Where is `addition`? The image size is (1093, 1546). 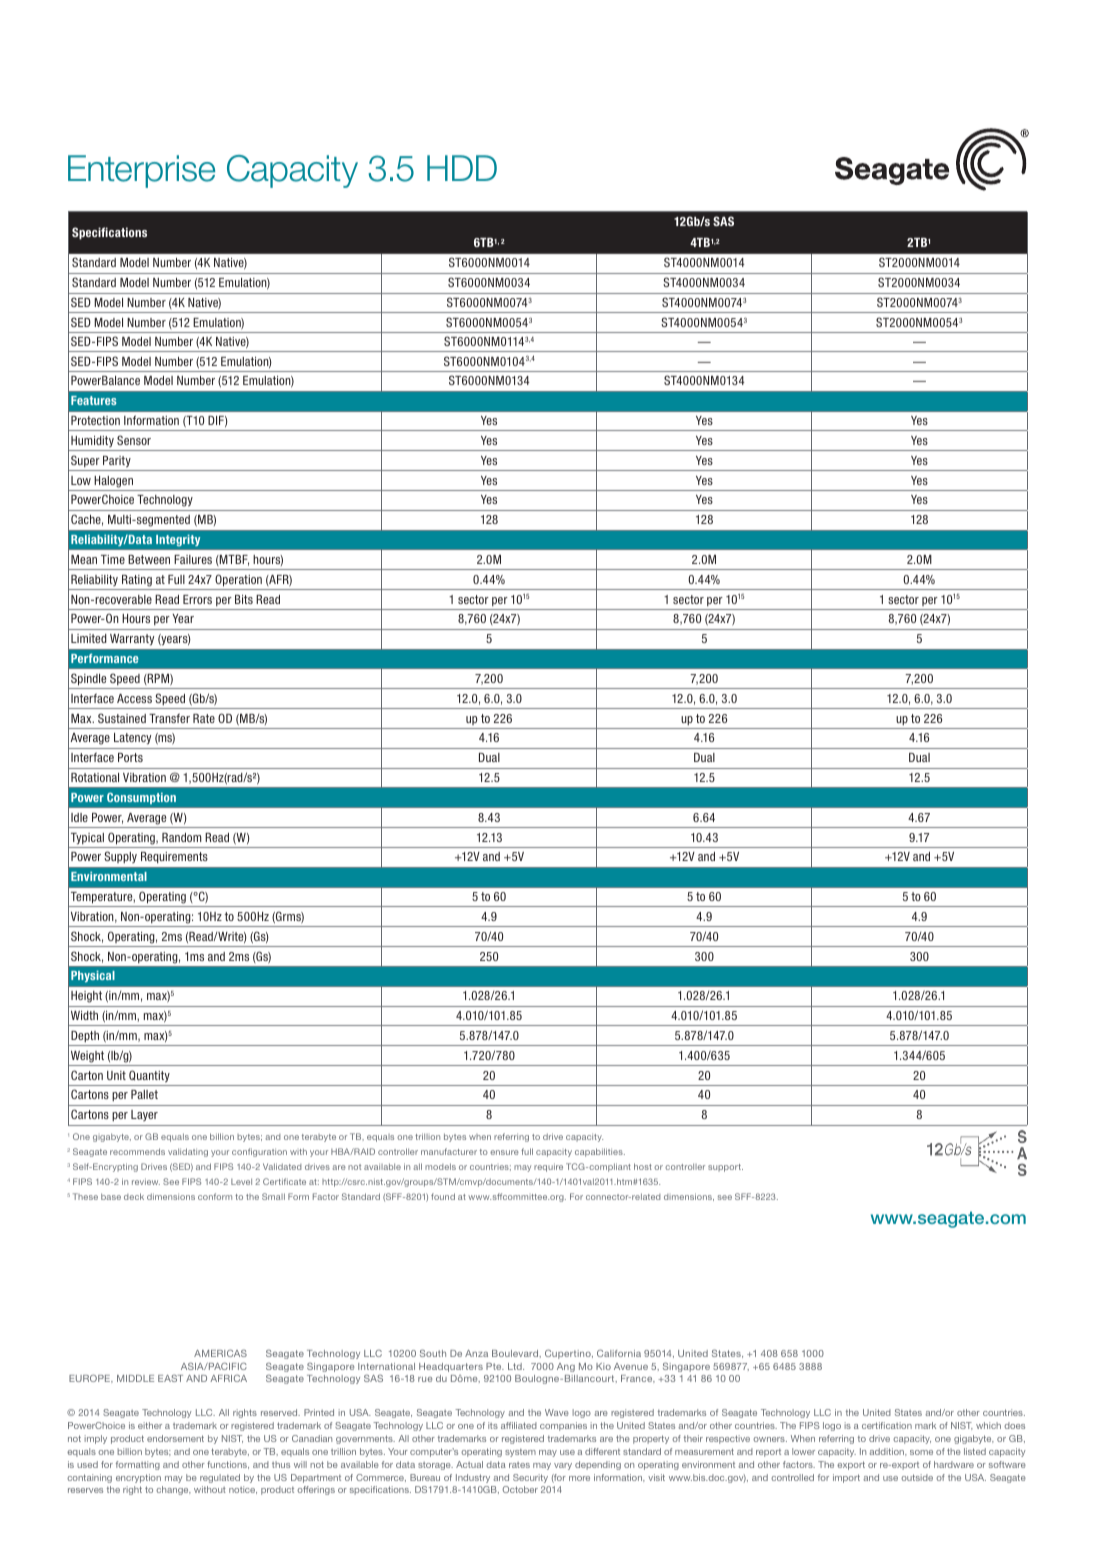 addition is located at coordinates (887, 1451).
